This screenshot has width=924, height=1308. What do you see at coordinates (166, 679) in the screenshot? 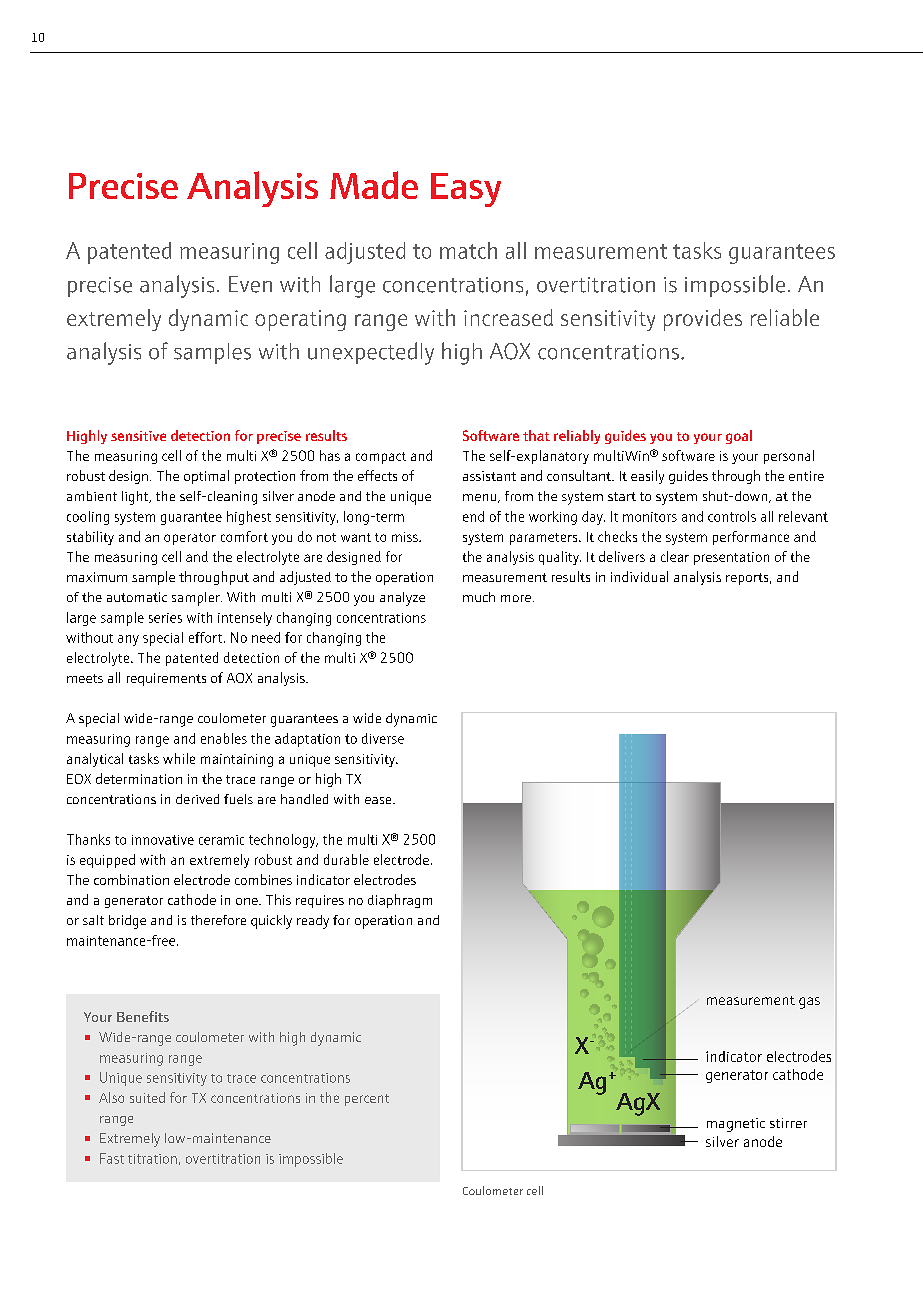
I see `requirements` at bounding box center [166, 679].
